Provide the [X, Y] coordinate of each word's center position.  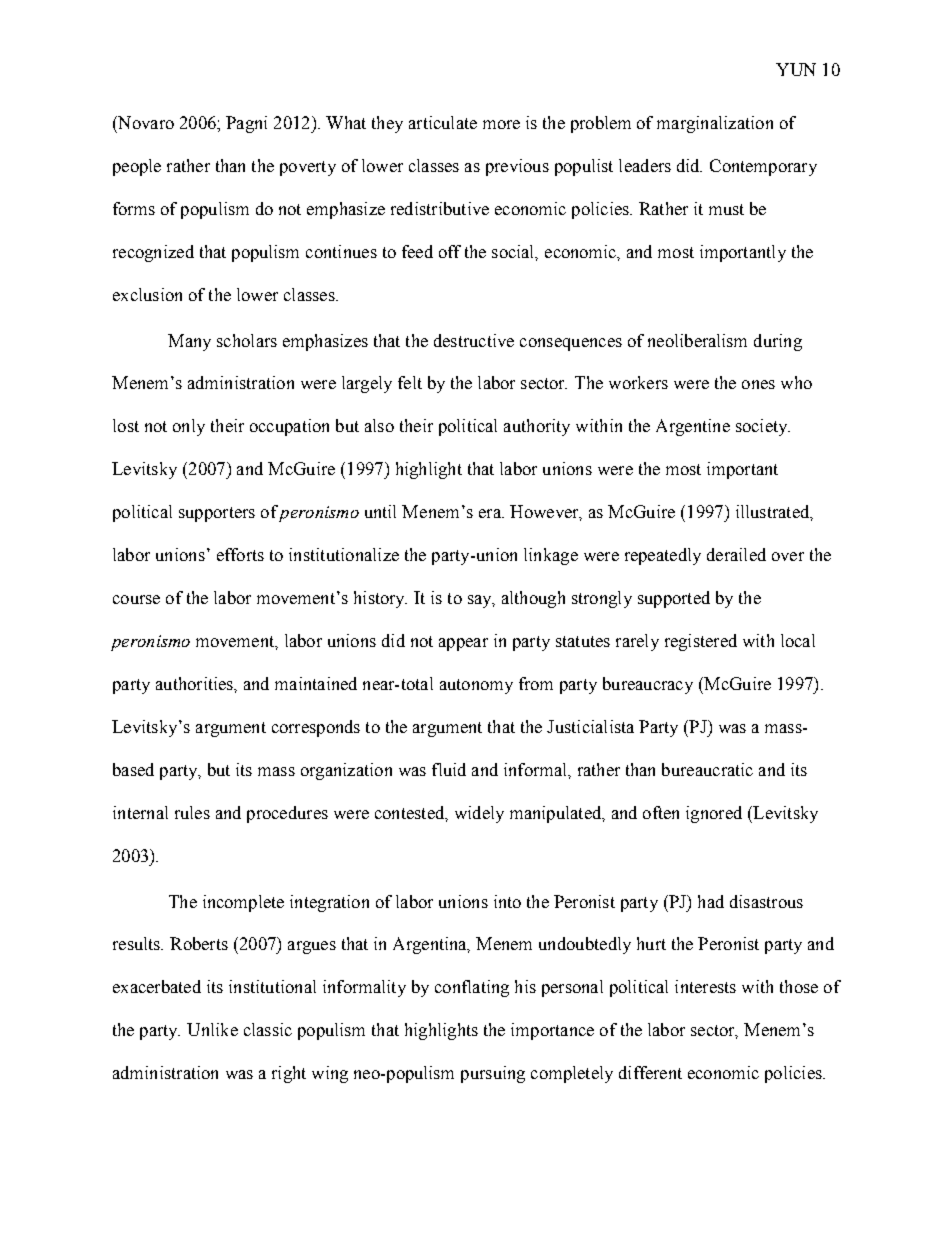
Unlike [212, 1029]
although [533, 599]
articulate [443, 122]
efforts [240, 554]
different [650, 1072]
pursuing [493, 1074]
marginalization [715, 124]
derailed [736, 554]
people [137, 167]
